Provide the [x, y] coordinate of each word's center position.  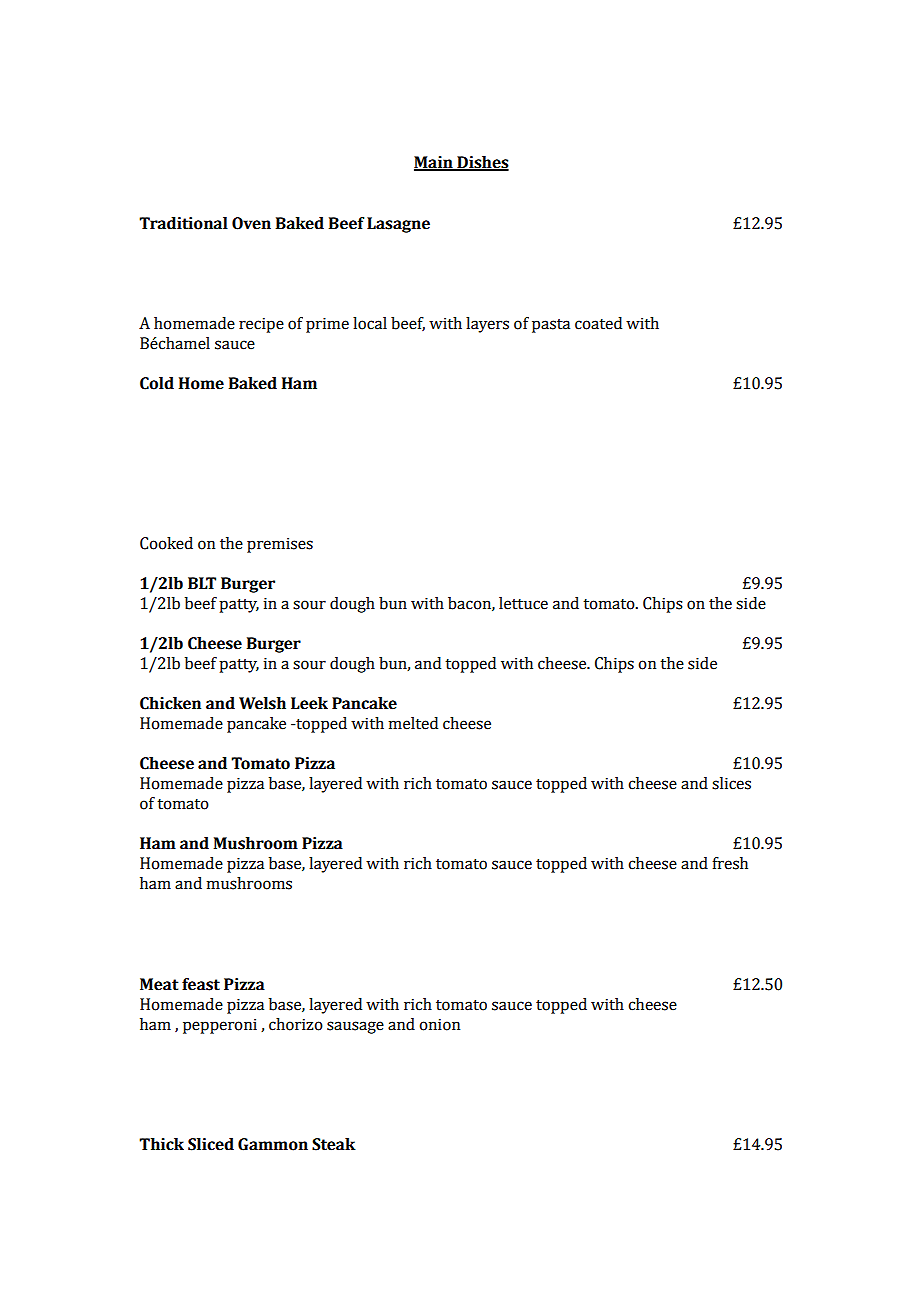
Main [434, 163]
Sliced [211, 1144]
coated [598, 323]
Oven [251, 223]
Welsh [262, 703]
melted [413, 723]
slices [731, 783]
